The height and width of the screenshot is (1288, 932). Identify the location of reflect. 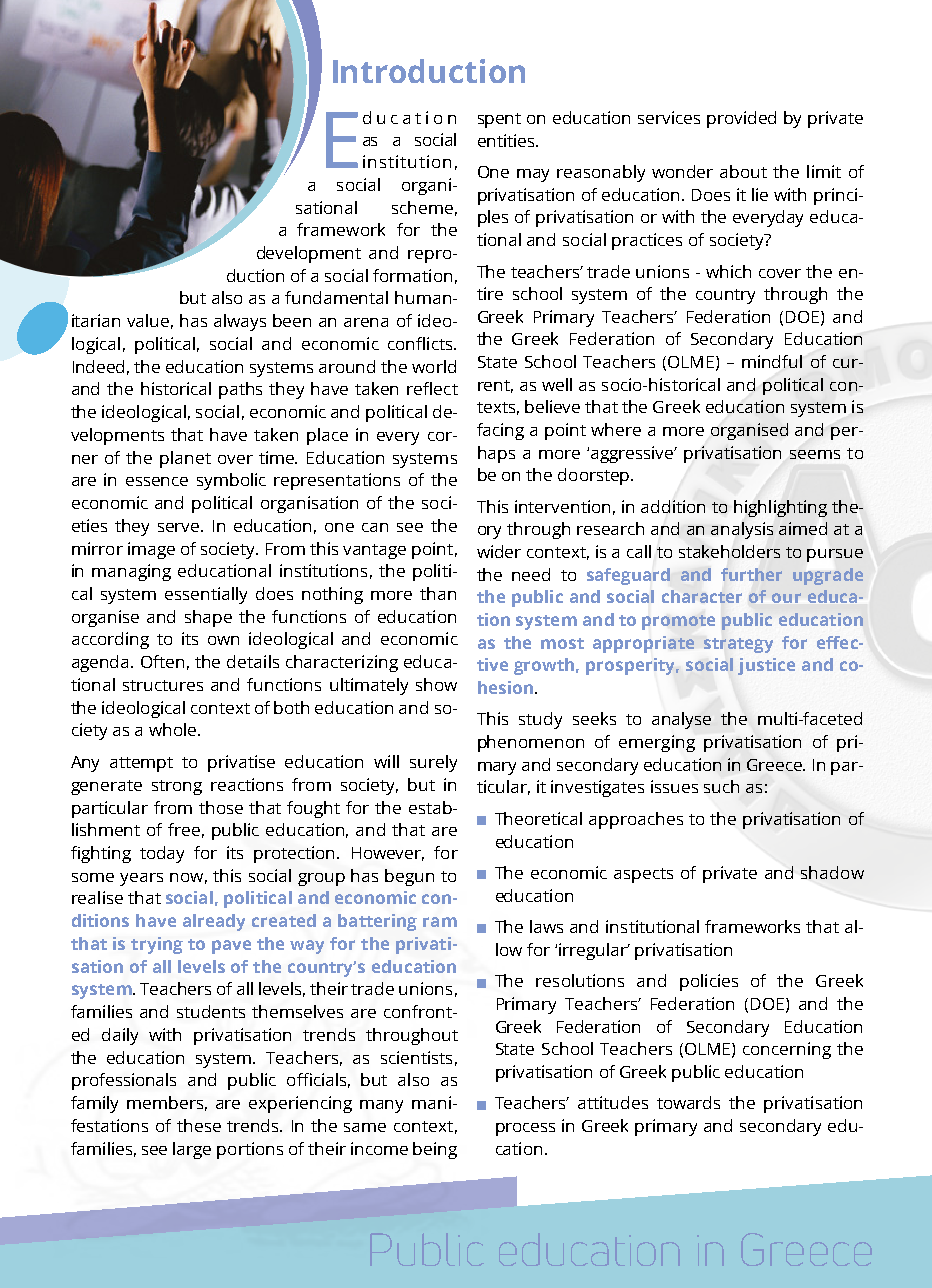
(432, 388).
